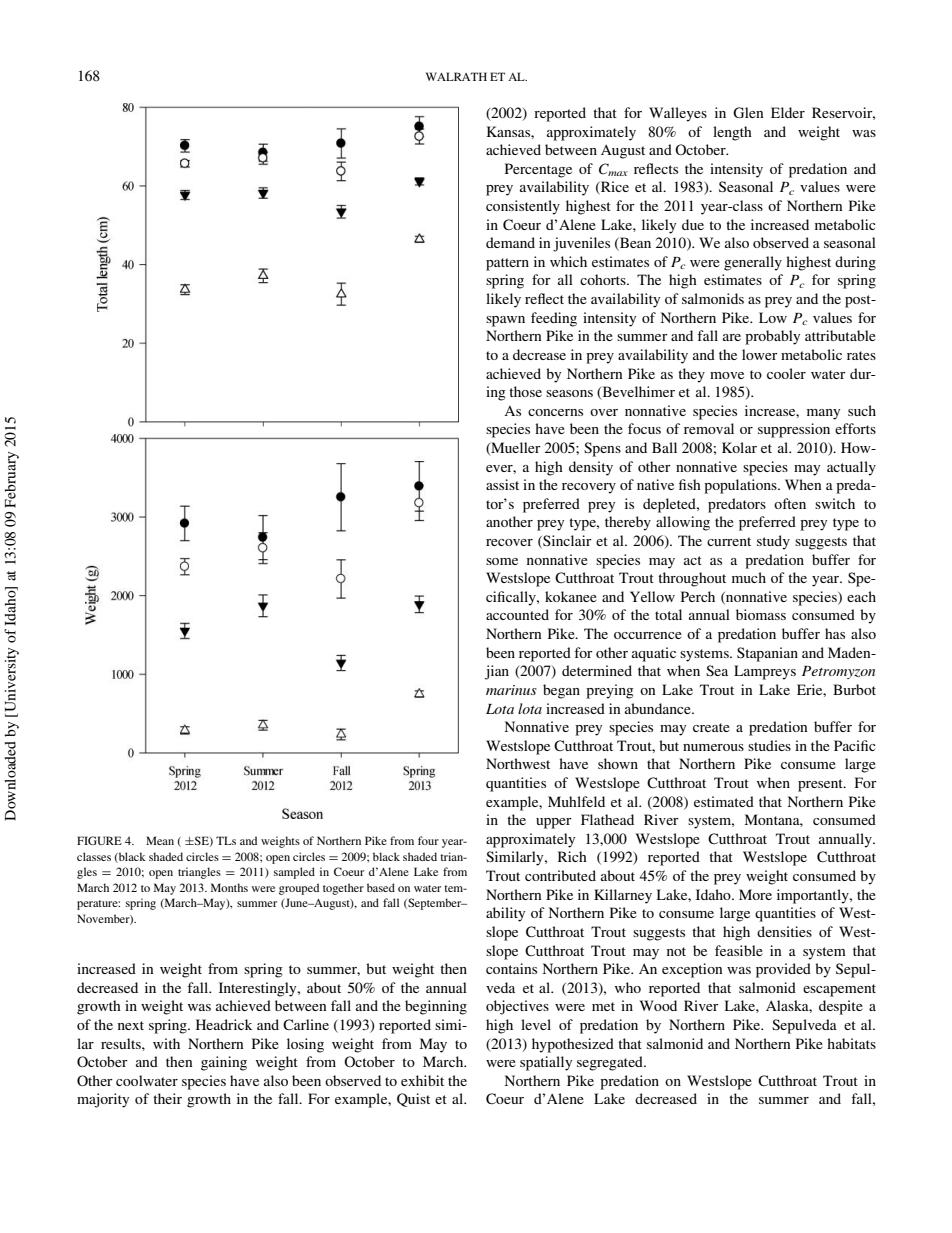  What do you see at coordinates (422, 1080) in the screenshot?
I see `exhibit` at bounding box center [422, 1080].
